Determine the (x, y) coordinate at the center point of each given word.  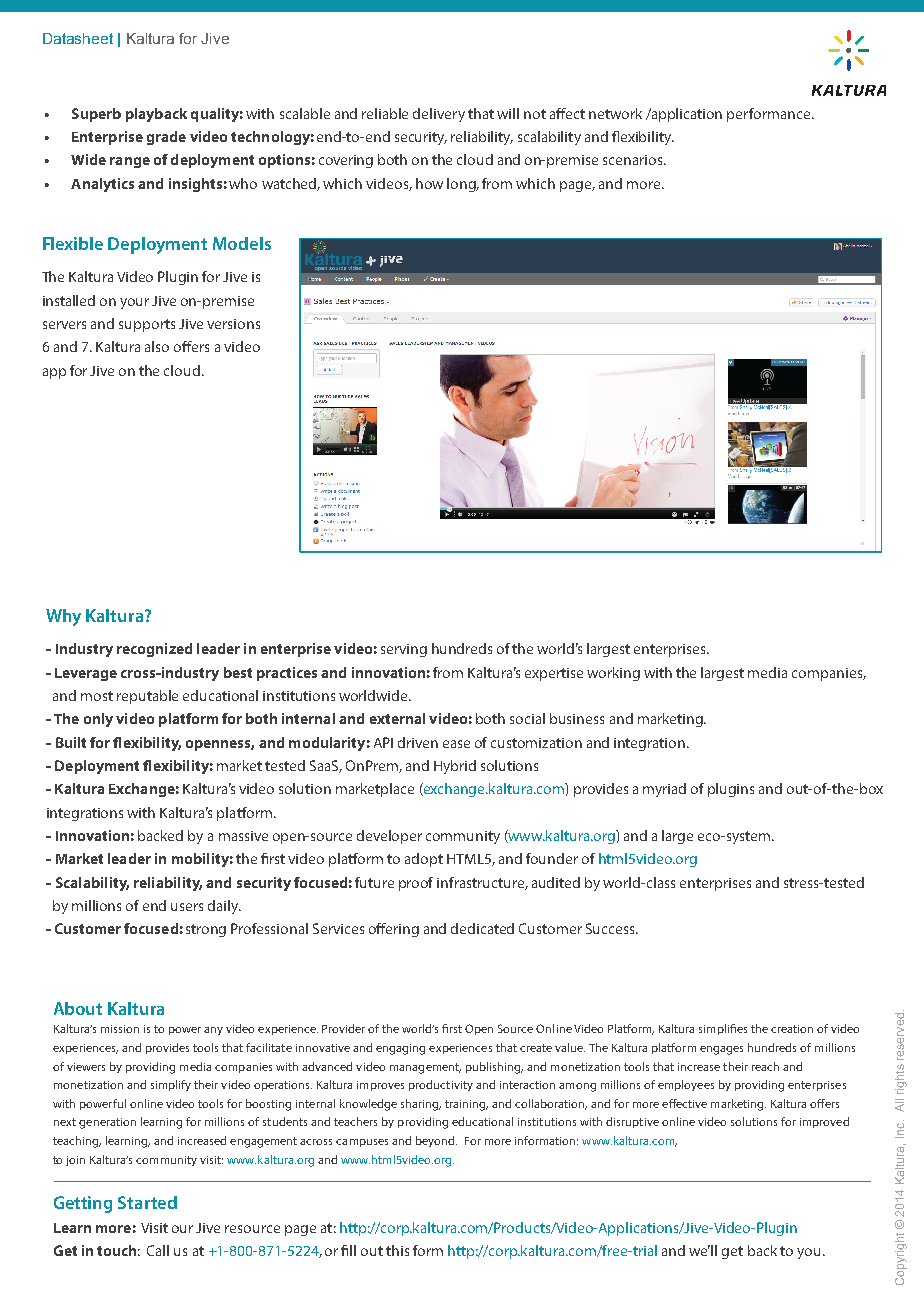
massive (243, 836)
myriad (664, 790)
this (397, 1250)
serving (404, 650)
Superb (96, 115)
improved (824, 1122)
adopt (424, 860)
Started (147, 1202)
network (615, 113)
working (613, 674)
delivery (439, 115)
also (157, 346)
